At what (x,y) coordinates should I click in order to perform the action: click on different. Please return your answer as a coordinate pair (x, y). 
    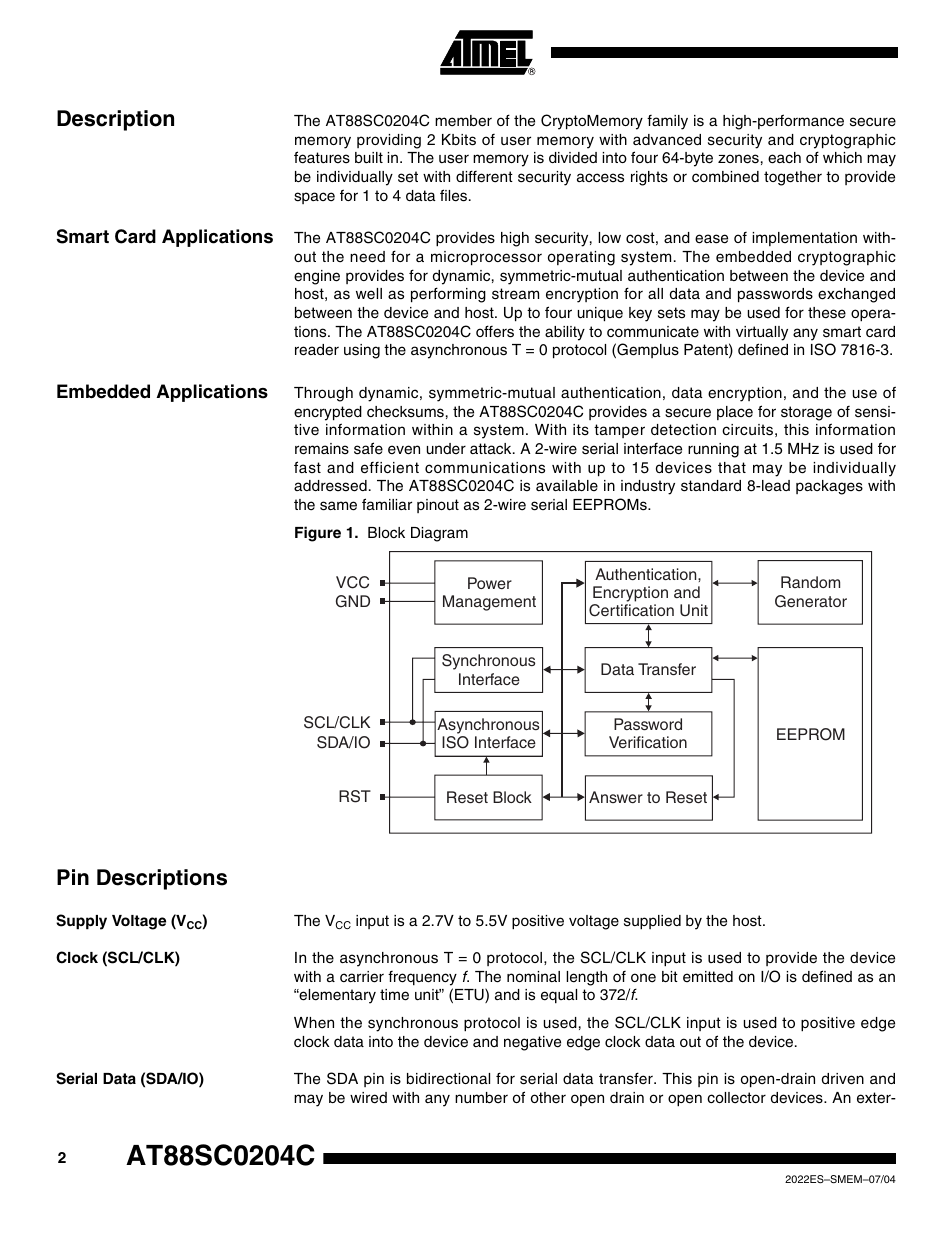
    Looking at the image, I should click on (484, 176).
